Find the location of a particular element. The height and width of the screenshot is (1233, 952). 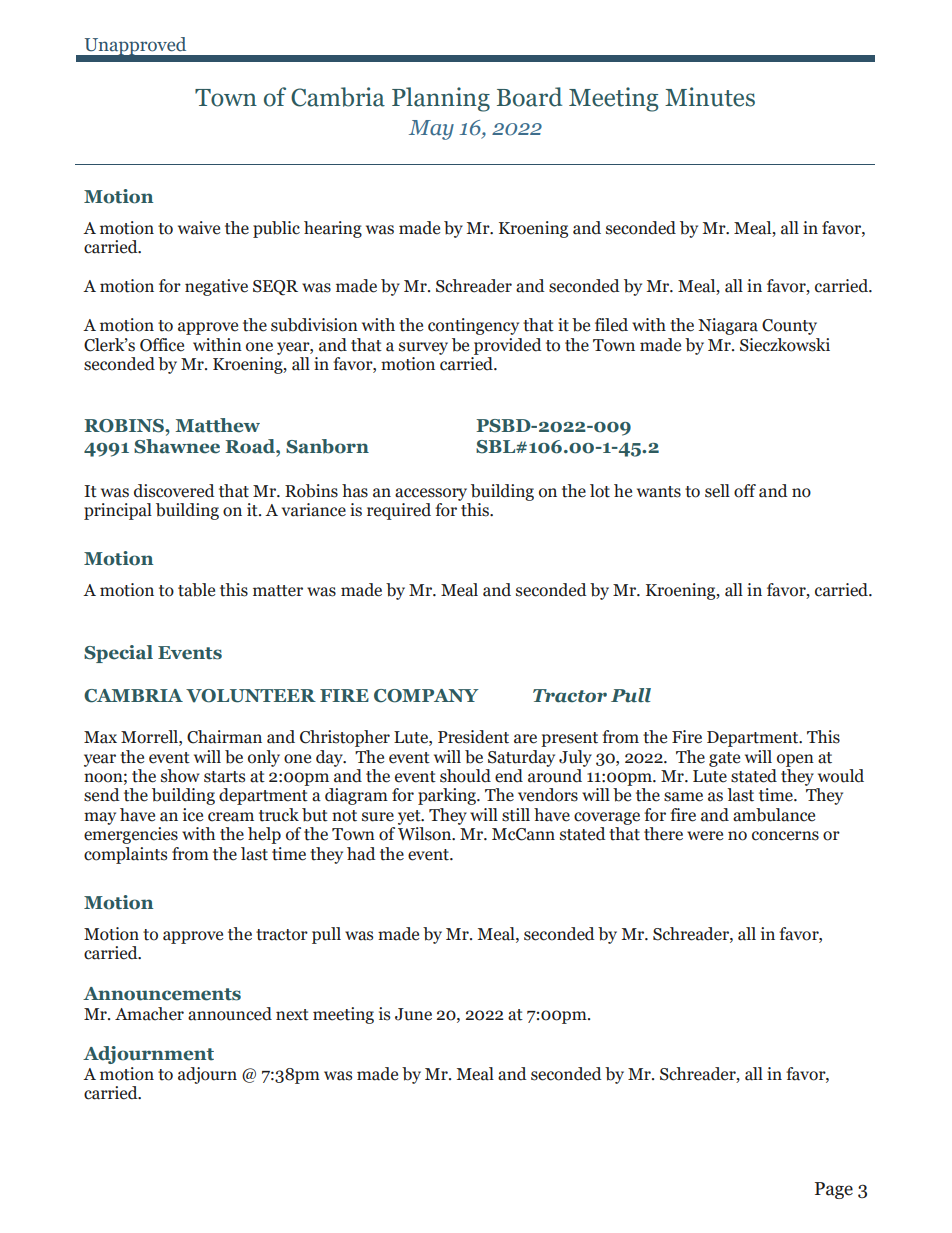

announced is located at coordinates (230, 1014).
